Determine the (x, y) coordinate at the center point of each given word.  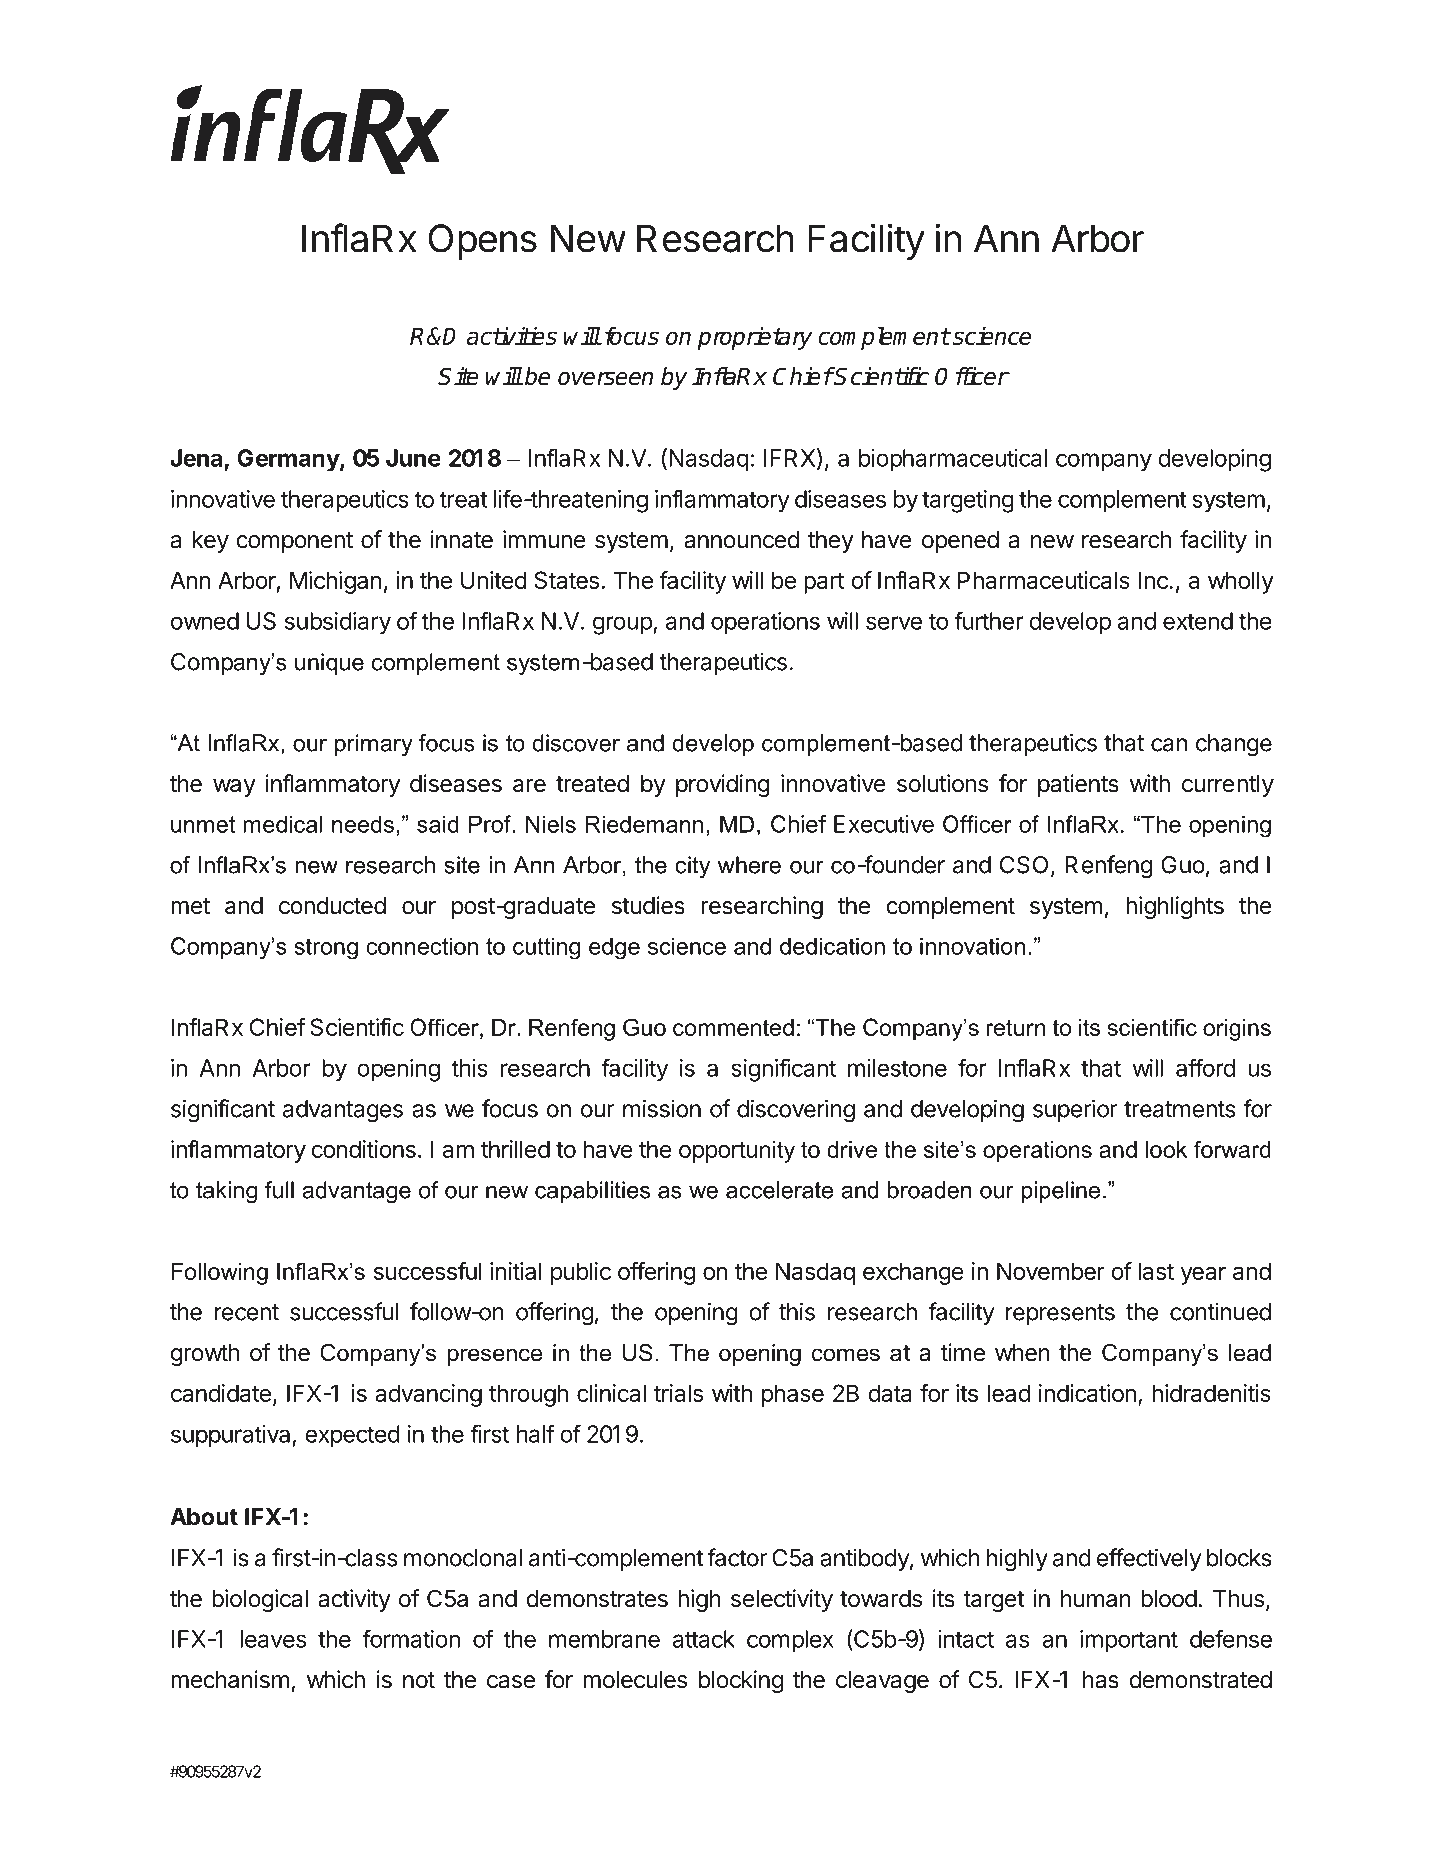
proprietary (755, 338)
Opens (482, 242)
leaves (273, 1639)
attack (704, 1639)
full (279, 1190)
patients (1078, 785)
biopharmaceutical (953, 460)
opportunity (737, 1152)
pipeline (1060, 1192)
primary (374, 745)
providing (723, 785)
